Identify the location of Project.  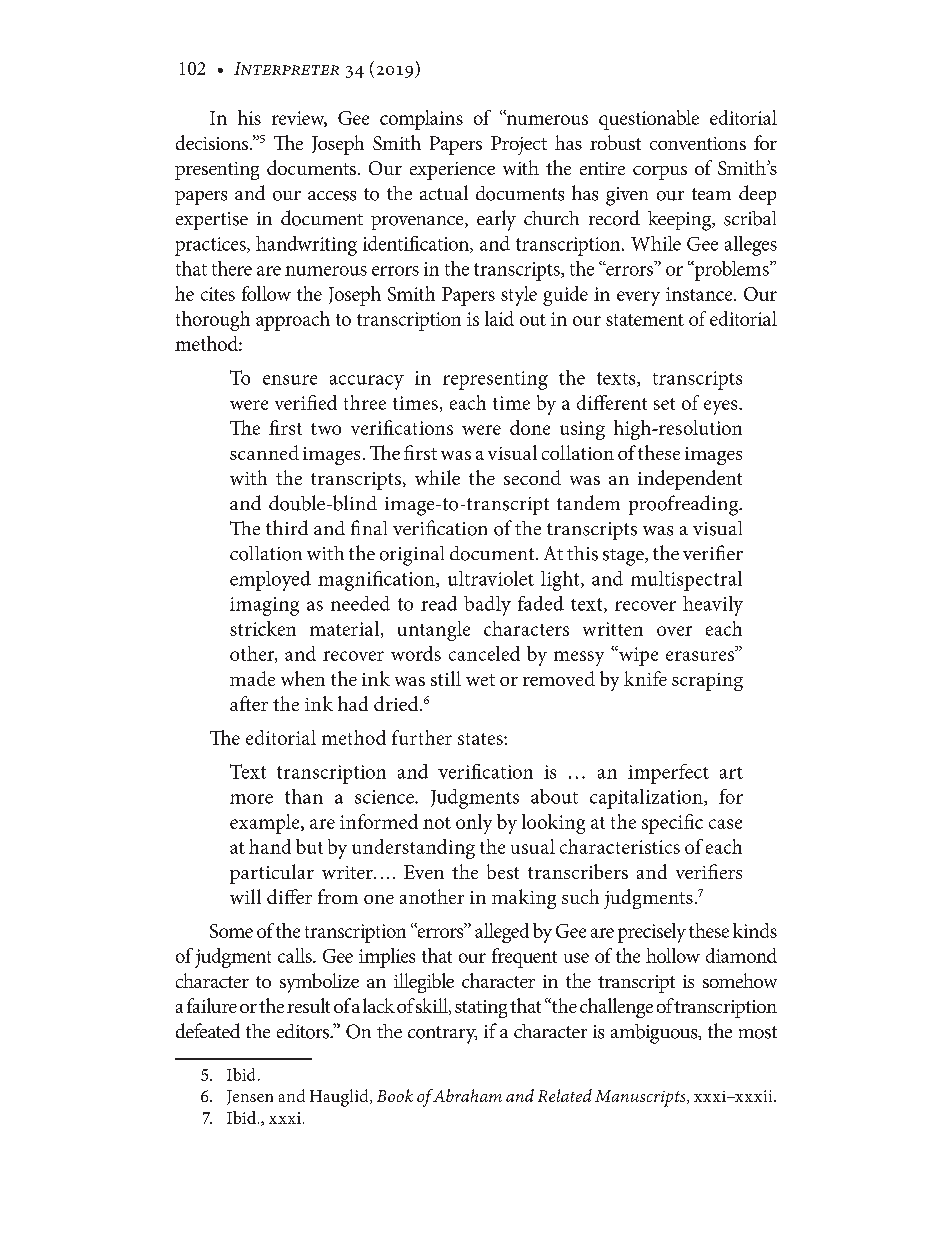
(519, 145).
